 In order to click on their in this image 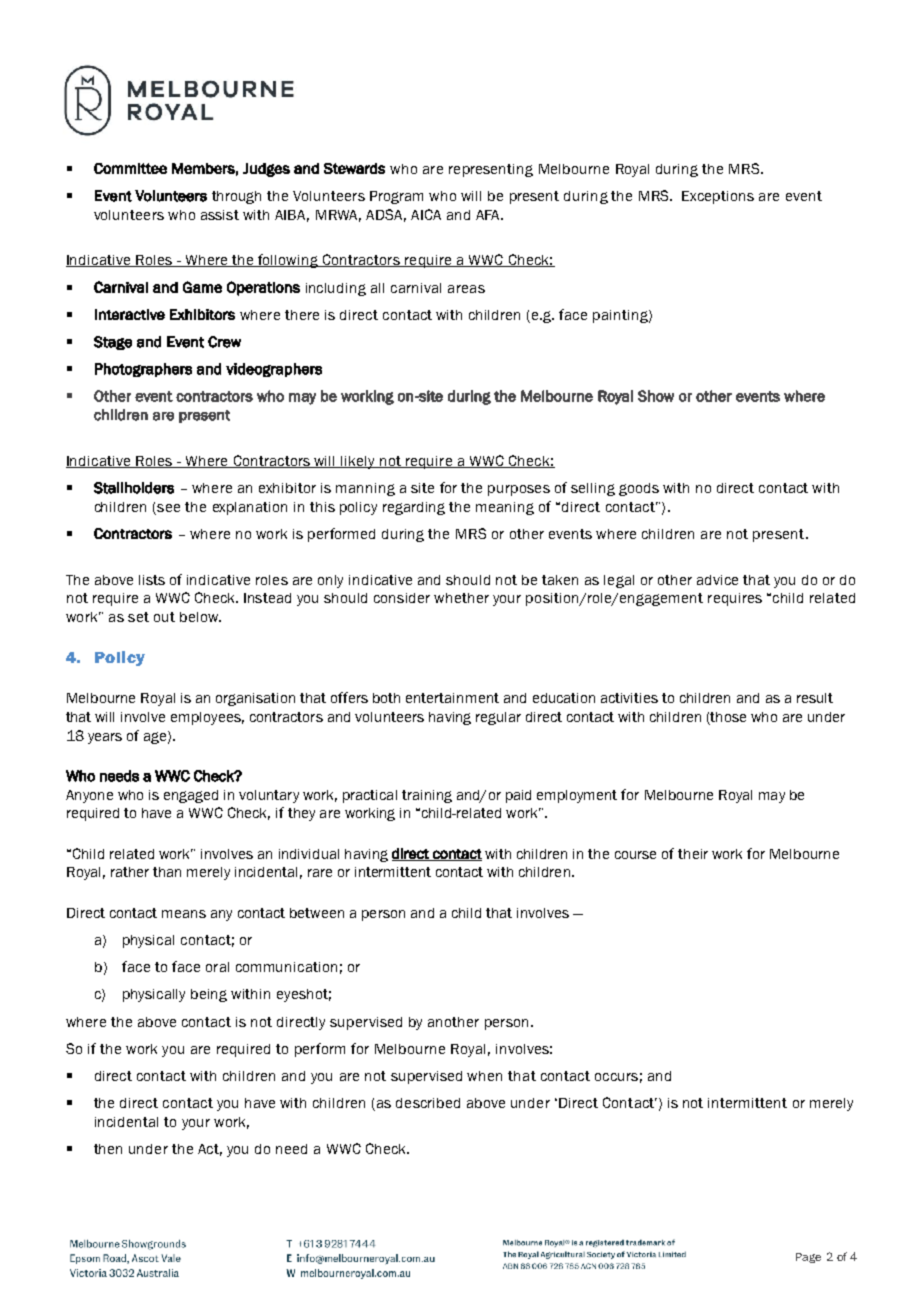, I will do `click(693, 854)`.
